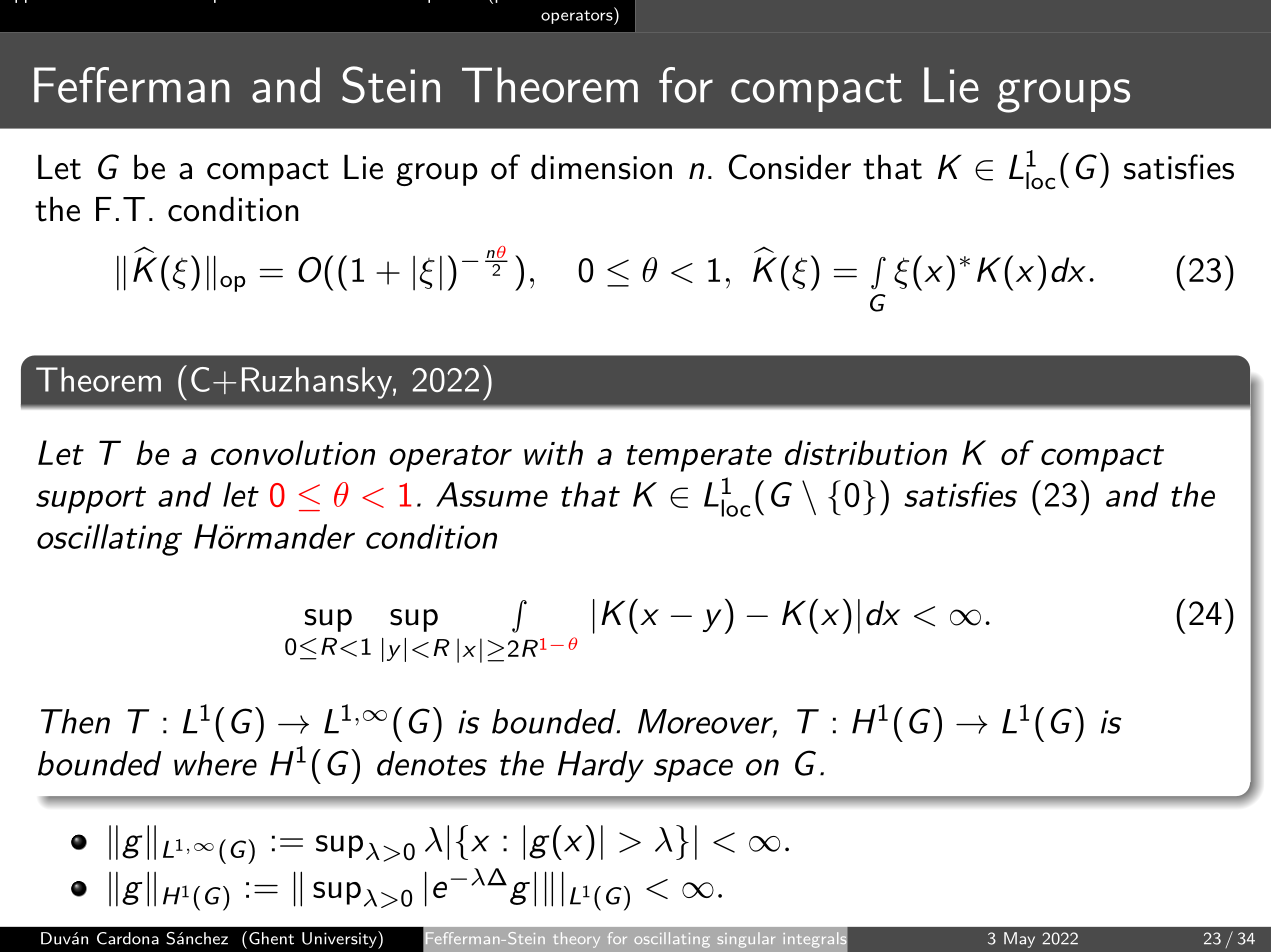  What do you see at coordinates (790, 167) in the screenshot?
I see `Consider` at bounding box center [790, 167].
